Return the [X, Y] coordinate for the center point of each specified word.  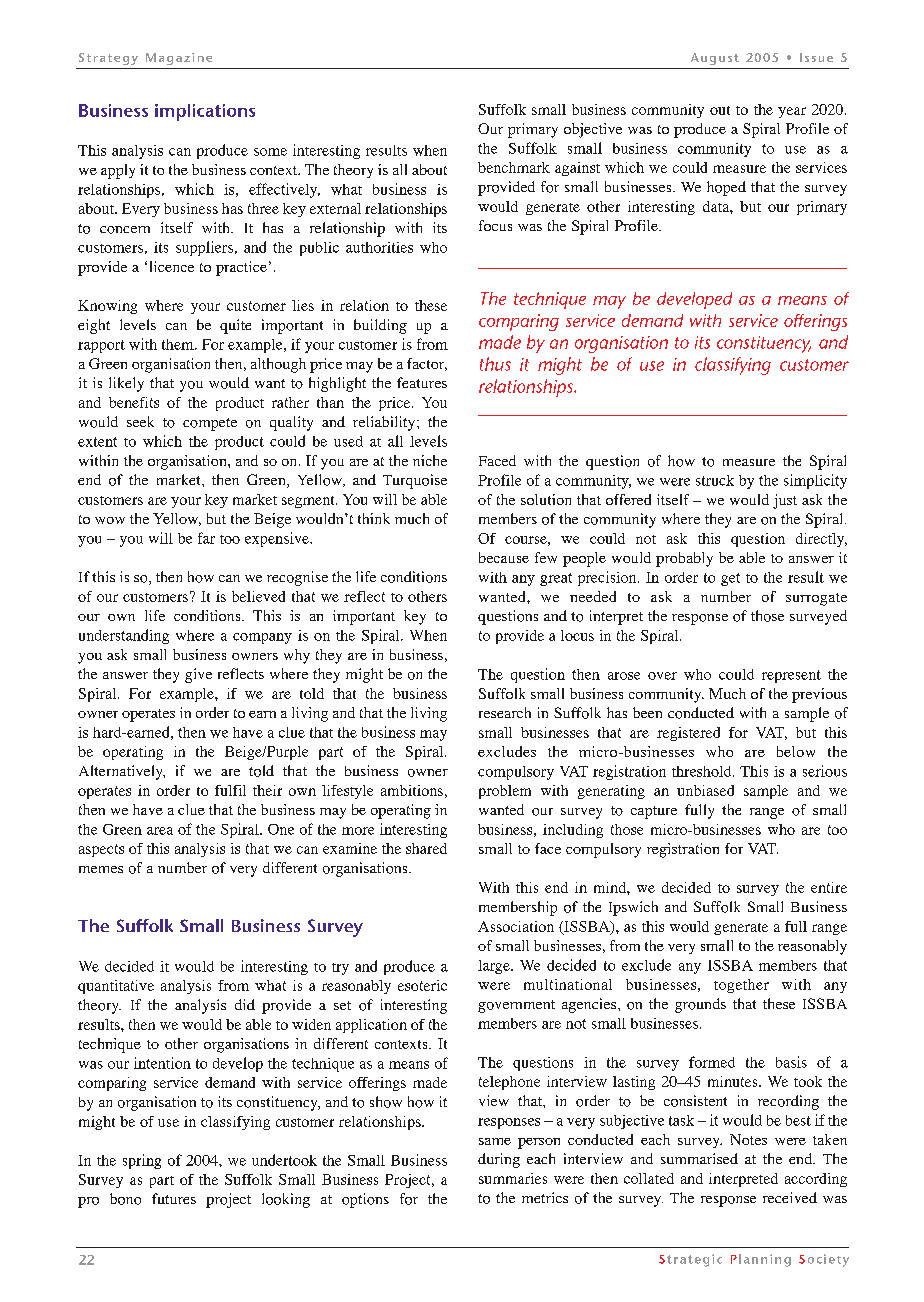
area [160, 831]
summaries [513, 1178]
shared [426, 848]
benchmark [514, 167]
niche [430, 460]
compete [210, 424]
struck [715, 480]
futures [174, 1198]
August [715, 59]
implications [205, 112]
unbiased [705, 790]
